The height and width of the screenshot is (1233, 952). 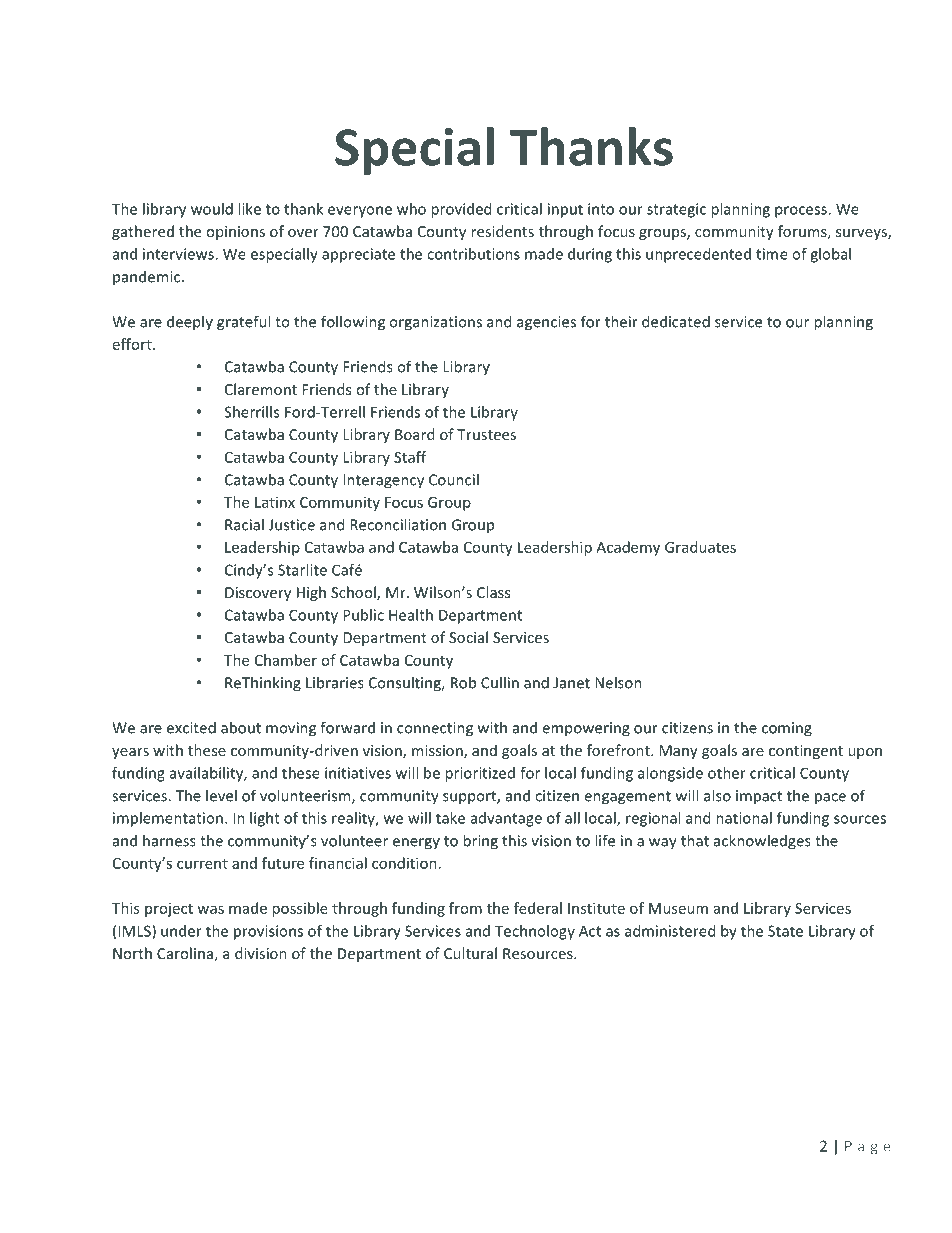 I want to click on Graduates, so click(x=700, y=547).
